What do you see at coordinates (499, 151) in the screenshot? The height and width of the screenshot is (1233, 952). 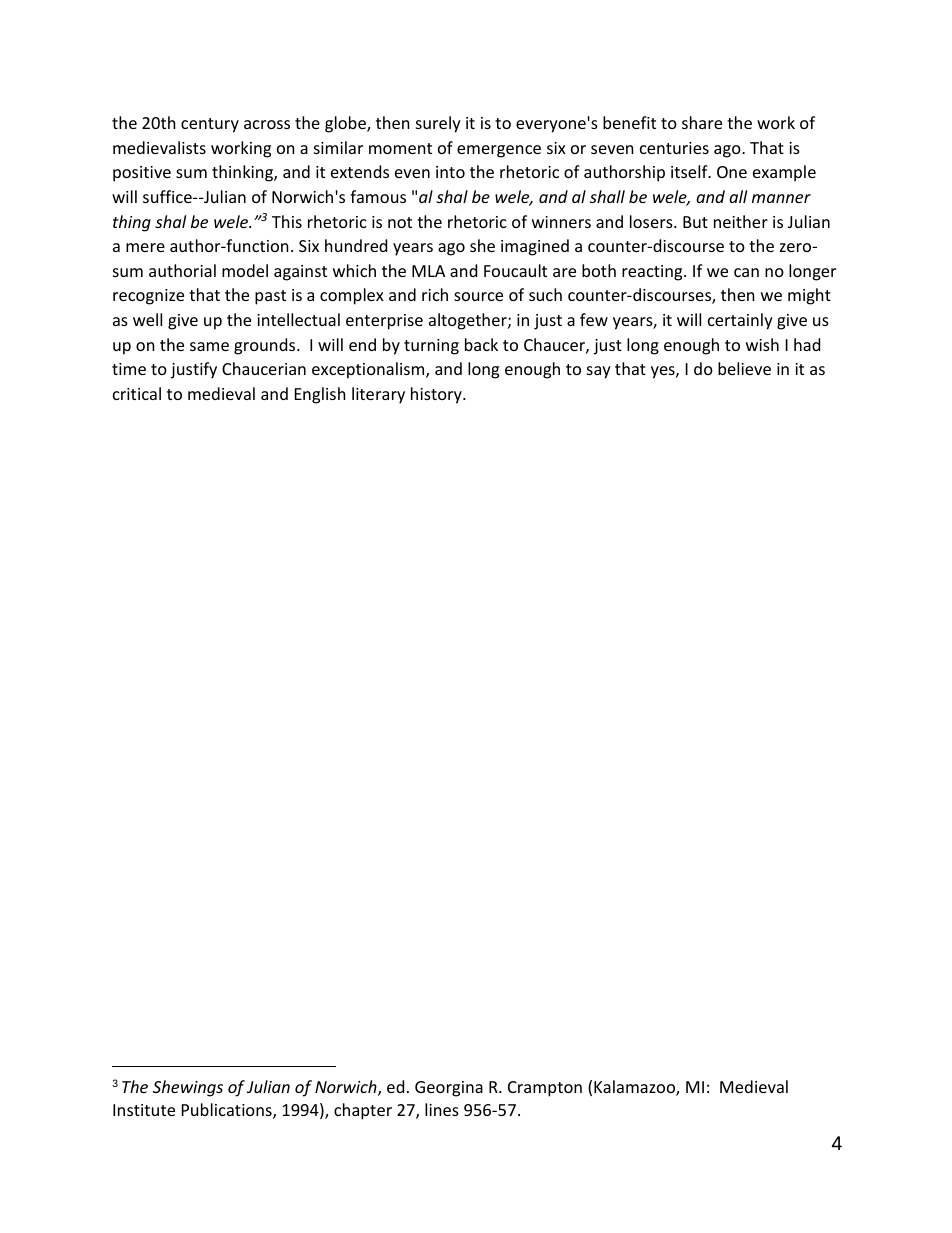 I see `emergence` at bounding box center [499, 151].
